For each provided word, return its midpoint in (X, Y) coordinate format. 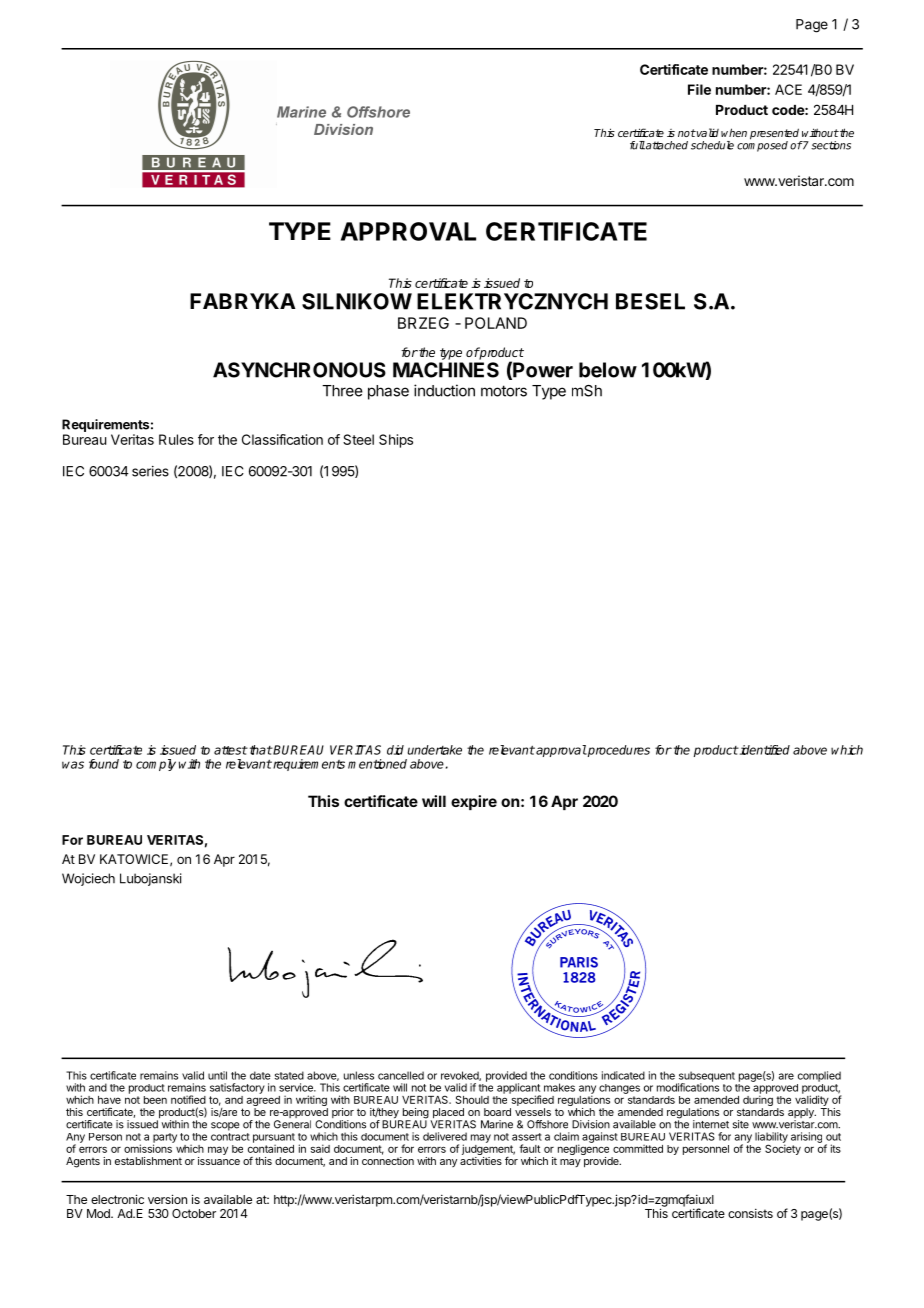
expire (474, 802)
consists (750, 1213)
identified (764, 750)
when (734, 132)
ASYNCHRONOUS (299, 370)
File (699, 89)
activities (481, 1161)
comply (156, 765)
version (167, 1199)
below (608, 370)
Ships (396, 441)
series (150, 471)
